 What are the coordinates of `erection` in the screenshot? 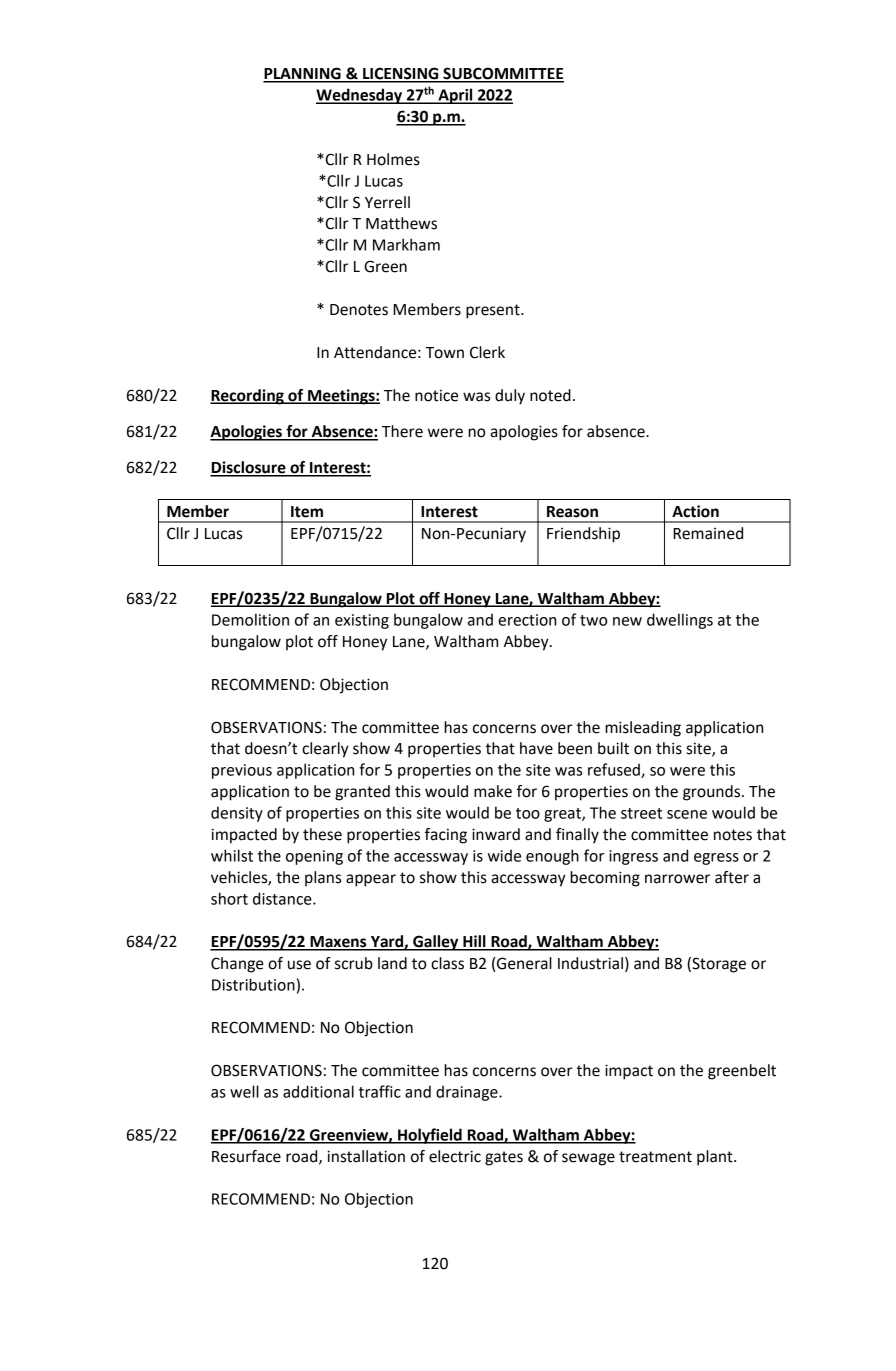 It's located at (527, 620).
